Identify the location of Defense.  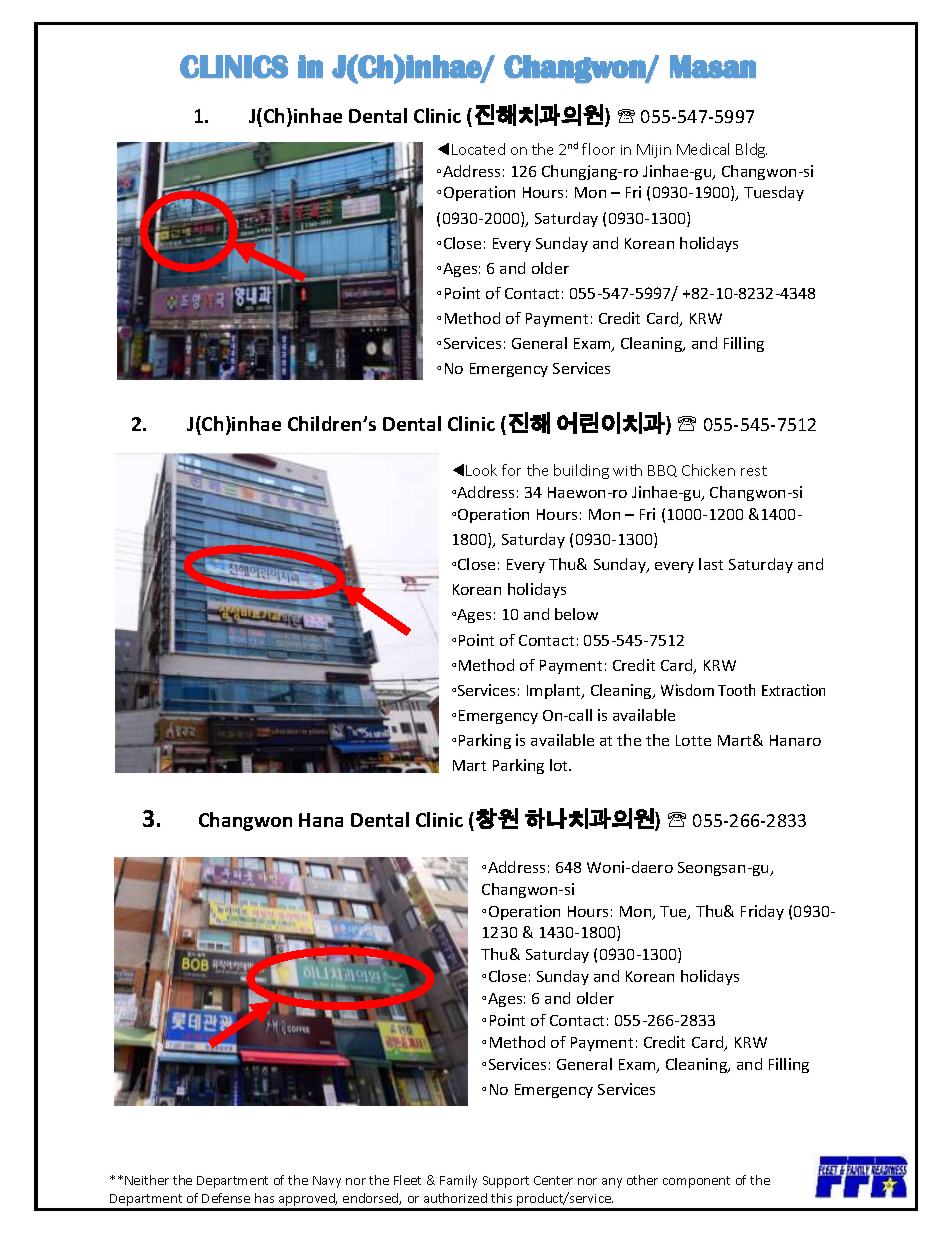
(226, 1198).
